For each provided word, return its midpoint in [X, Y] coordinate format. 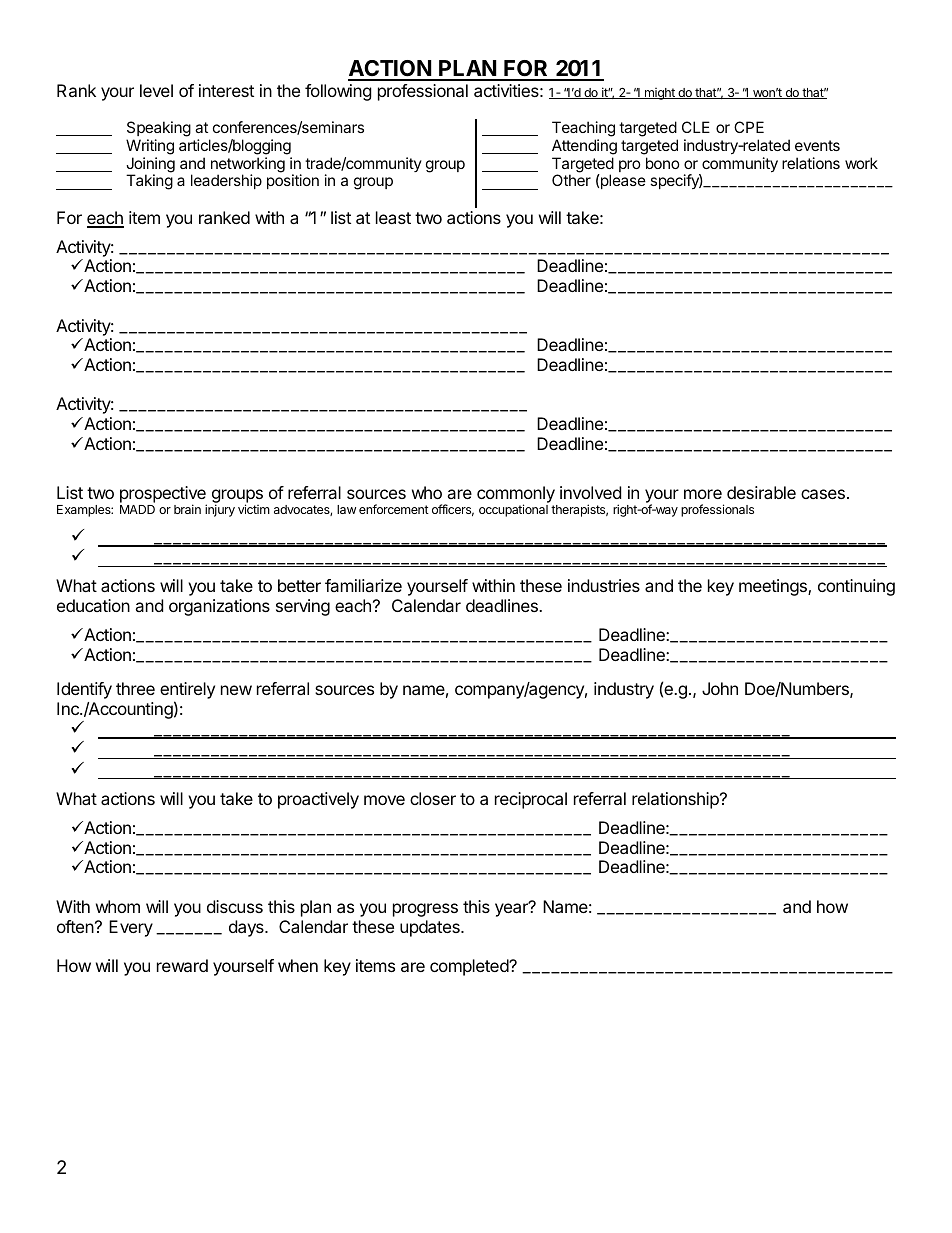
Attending [584, 147]
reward [182, 965]
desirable [761, 492]
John [720, 688]
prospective [163, 495]
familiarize [363, 585]
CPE [749, 127]
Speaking [159, 129]
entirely [187, 692]
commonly [516, 495]
